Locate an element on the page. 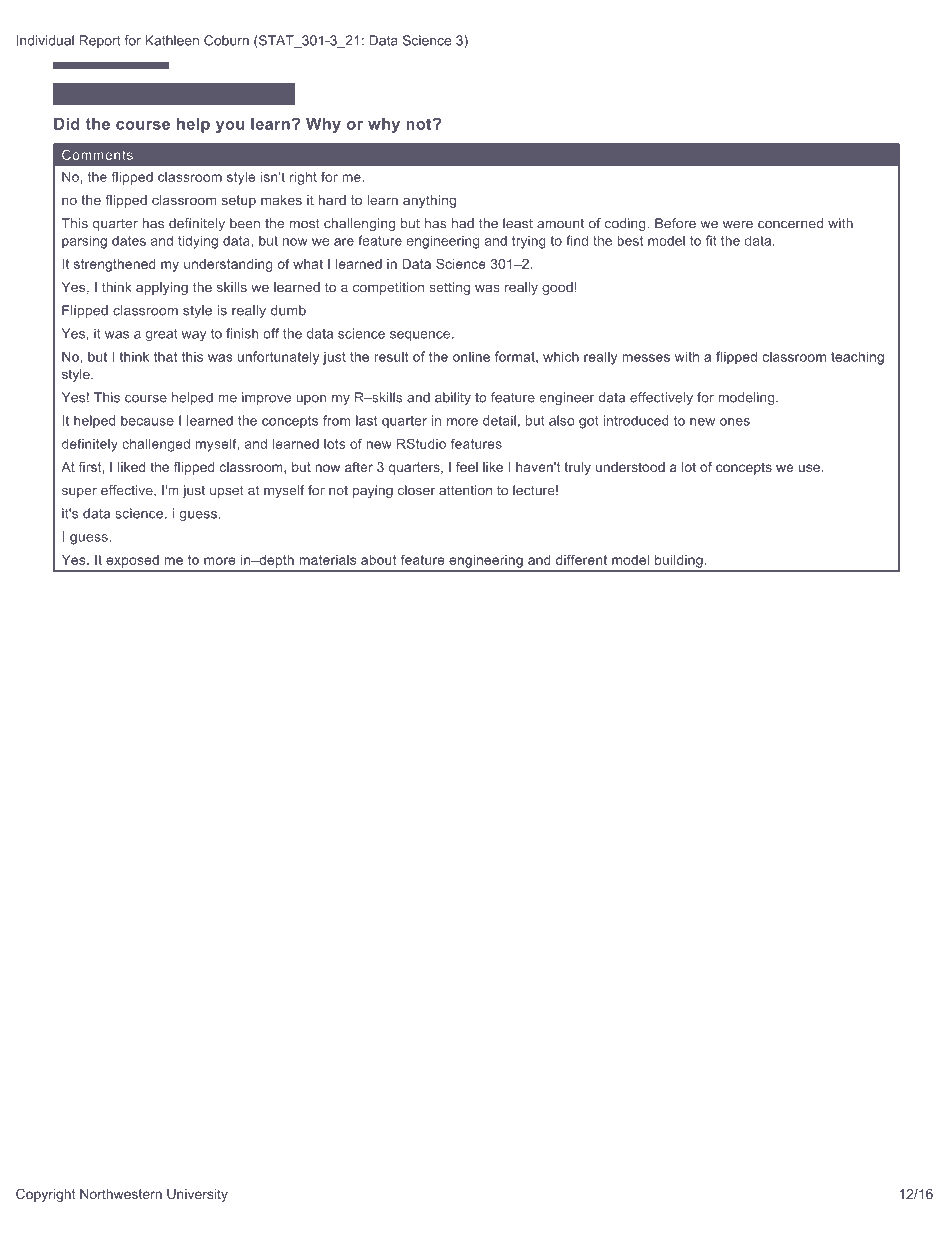 Image resolution: width=952 pixels, height=1233 pixels. Northwestern is located at coordinates (121, 1194).
